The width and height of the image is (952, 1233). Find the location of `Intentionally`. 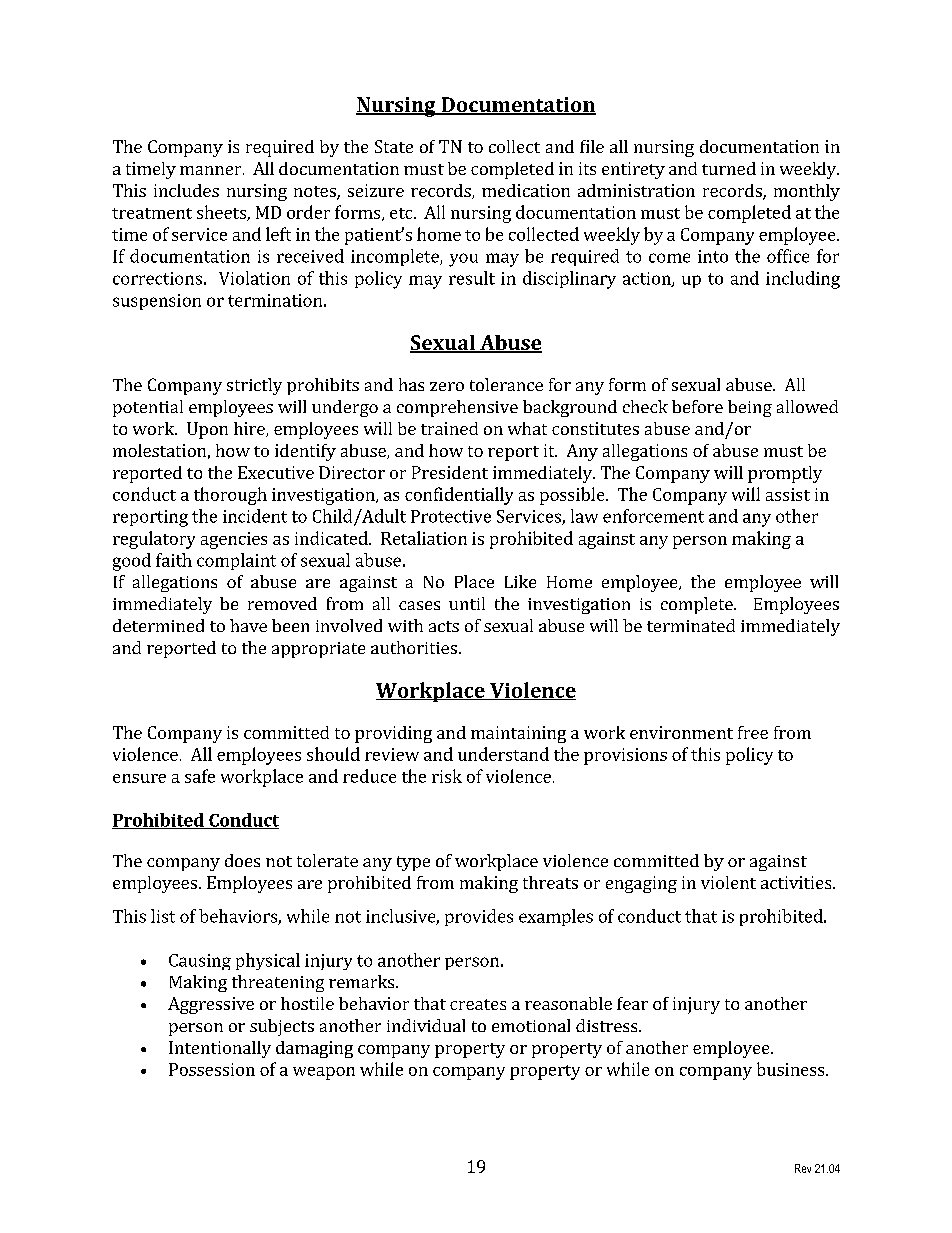

Intentionally is located at coordinates (220, 1049).
